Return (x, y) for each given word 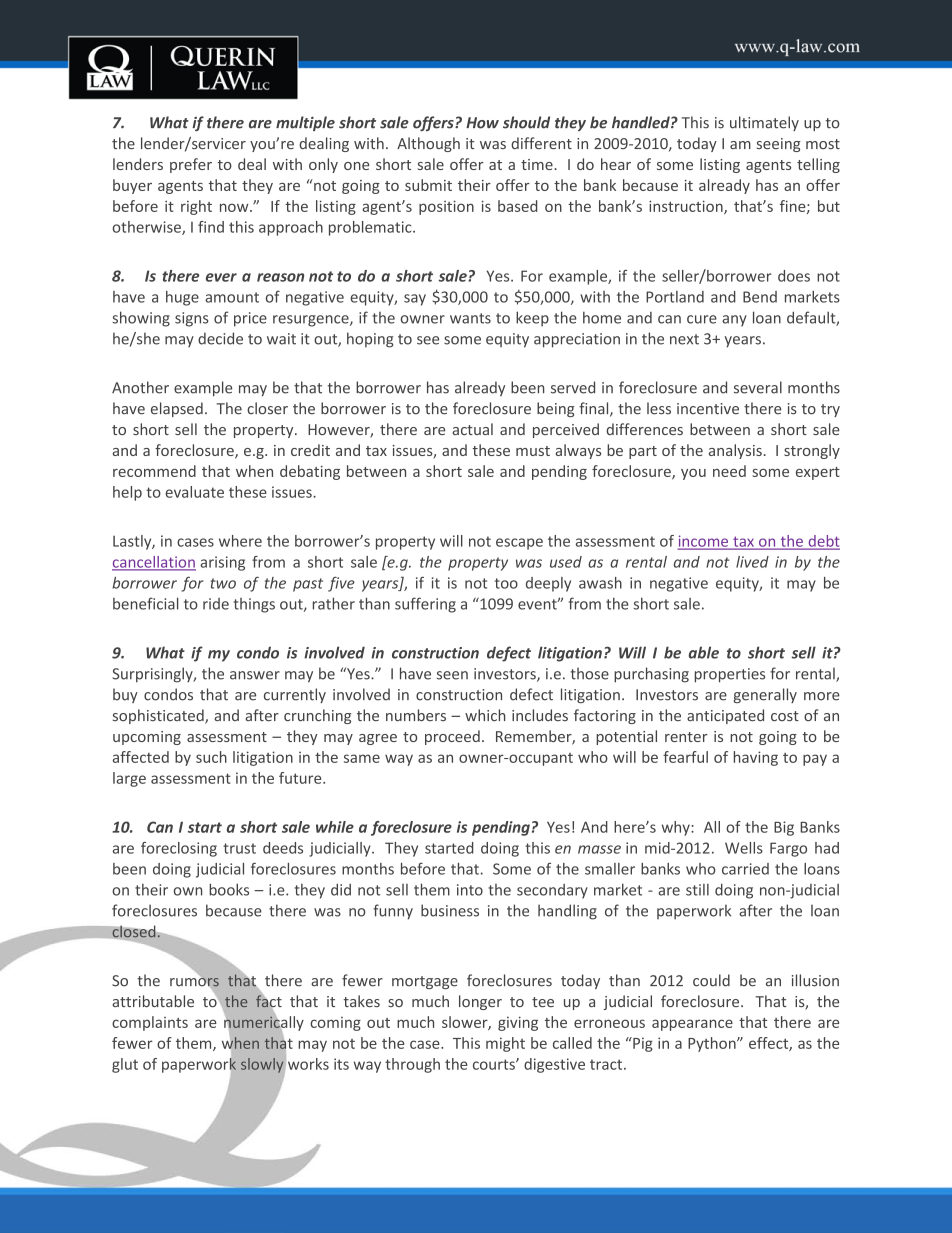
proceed (452, 737)
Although (428, 144)
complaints (150, 1023)
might (505, 1044)
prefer (191, 165)
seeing (779, 145)
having (756, 758)
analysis (735, 451)
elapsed (177, 409)
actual (472, 429)
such (211, 757)
